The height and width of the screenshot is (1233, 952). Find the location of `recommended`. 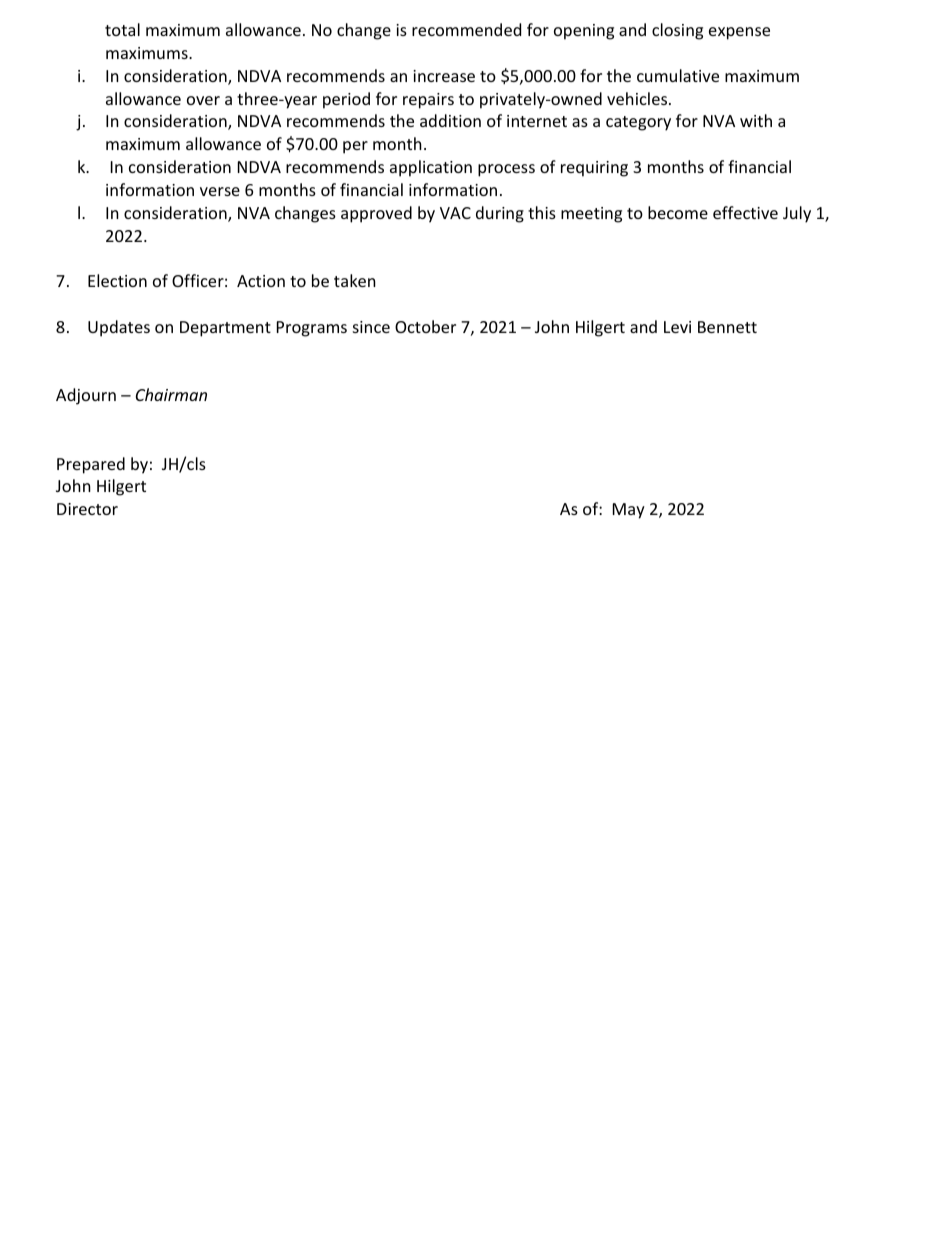

recommended is located at coordinates (466, 29).
